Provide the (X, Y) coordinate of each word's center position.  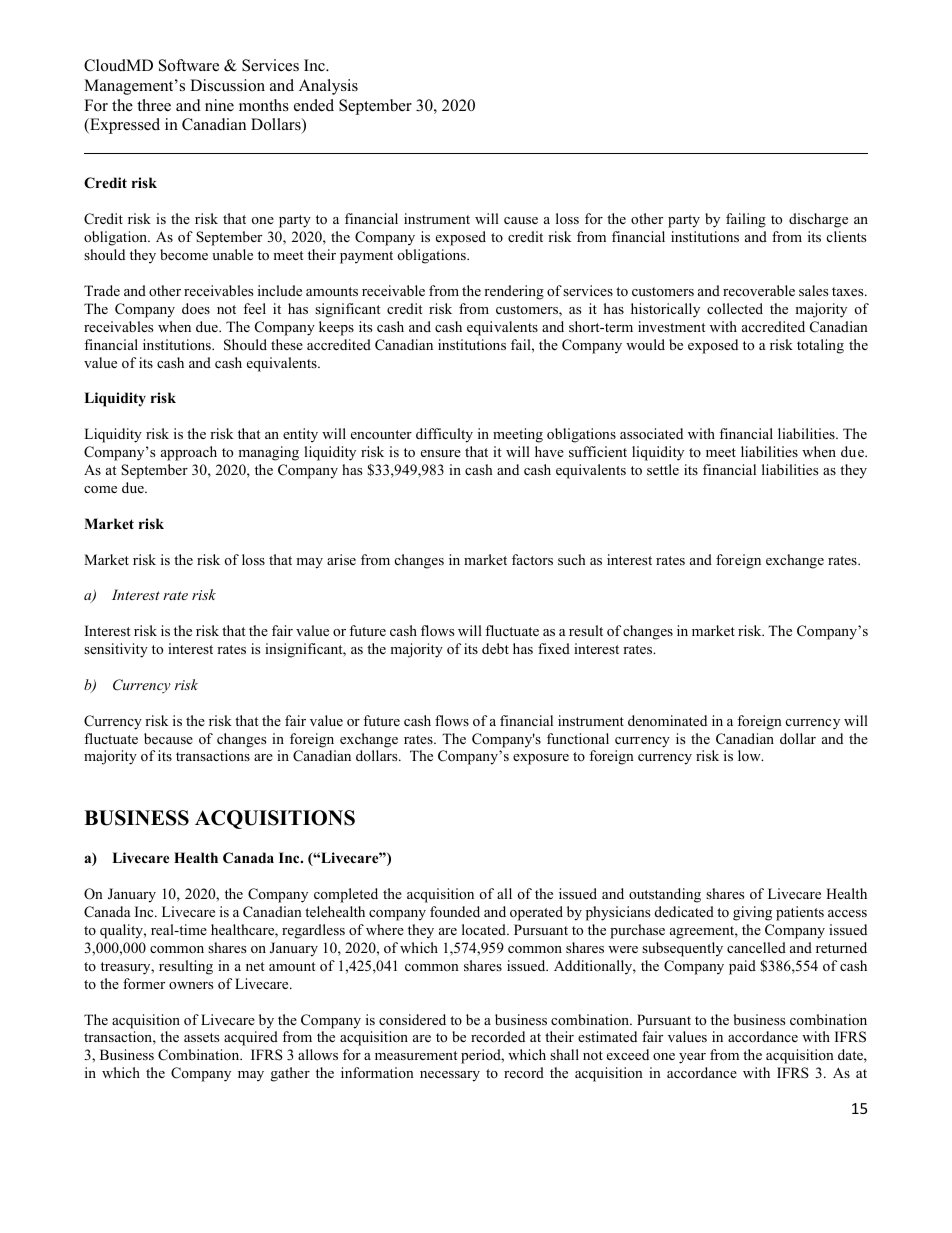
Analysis (328, 87)
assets (201, 1037)
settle (663, 469)
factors (532, 559)
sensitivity (116, 650)
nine (219, 105)
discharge (818, 220)
